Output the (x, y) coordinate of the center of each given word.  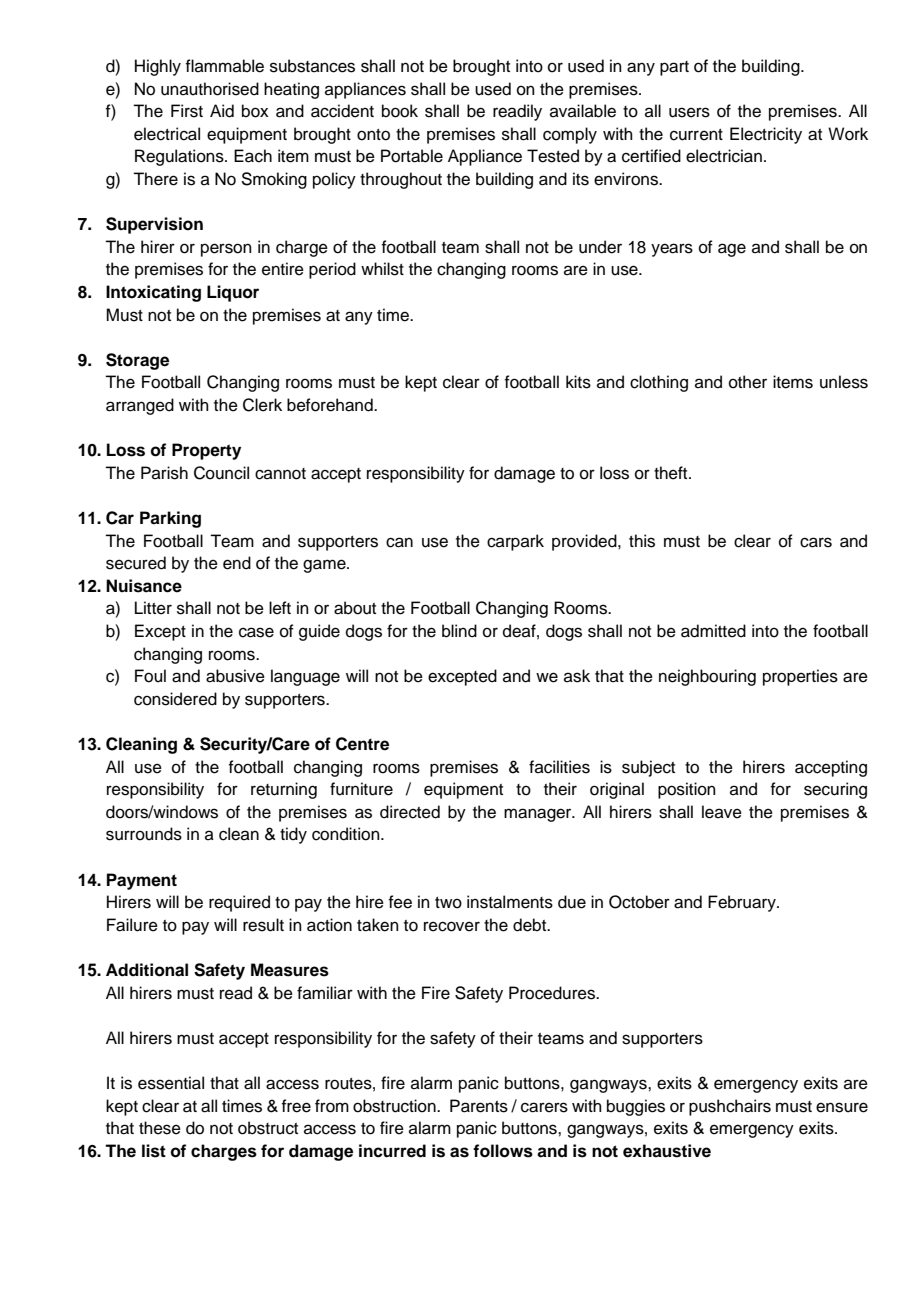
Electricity (766, 135)
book (400, 111)
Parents (479, 1106)
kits (578, 382)
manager (539, 815)
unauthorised (210, 89)
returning (284, 790)
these (160, 1128)
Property (206, 451)
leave (722, 812)
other (748, 382)
